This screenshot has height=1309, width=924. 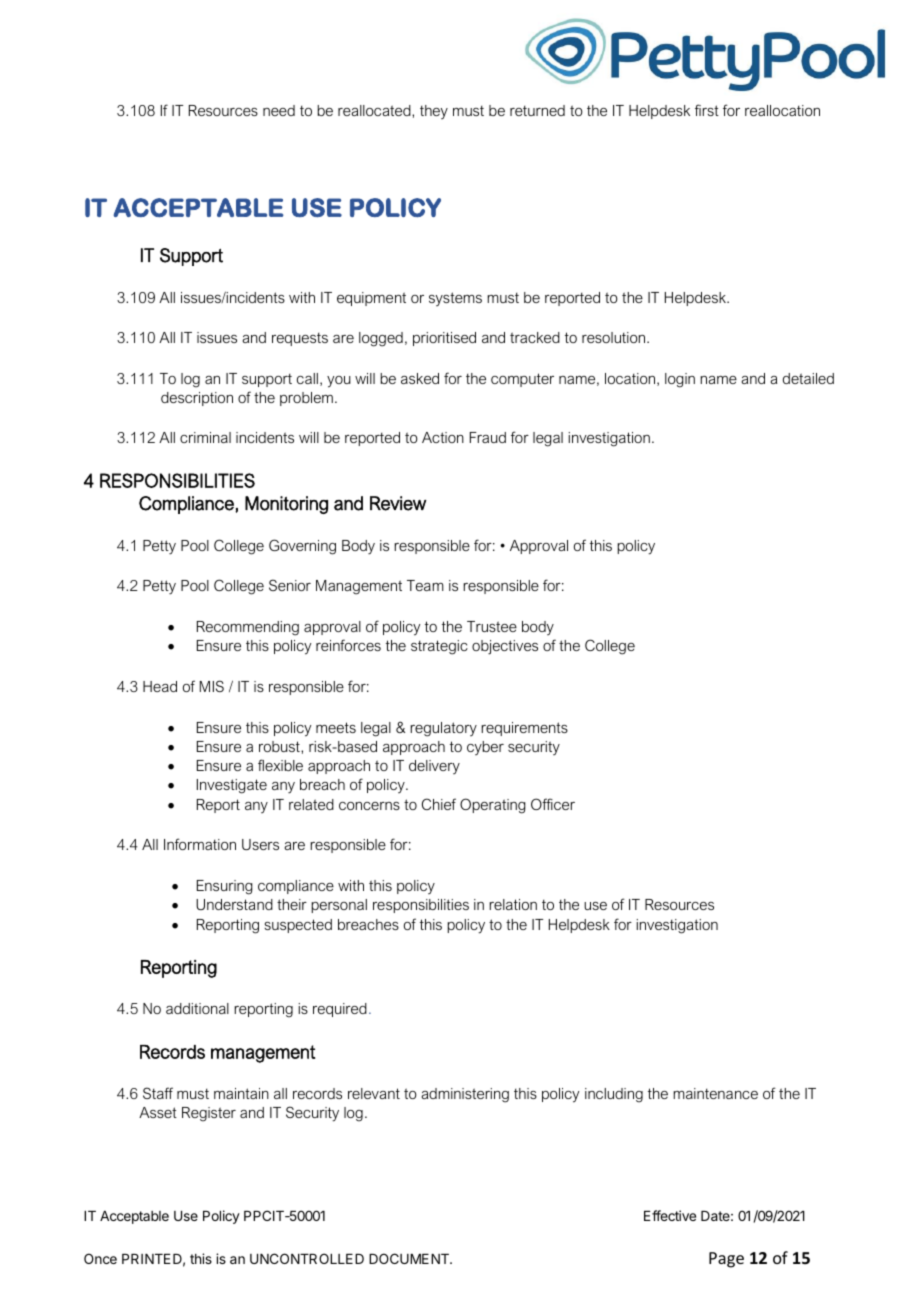 I want to click on first, so click(x=707, y=110).
